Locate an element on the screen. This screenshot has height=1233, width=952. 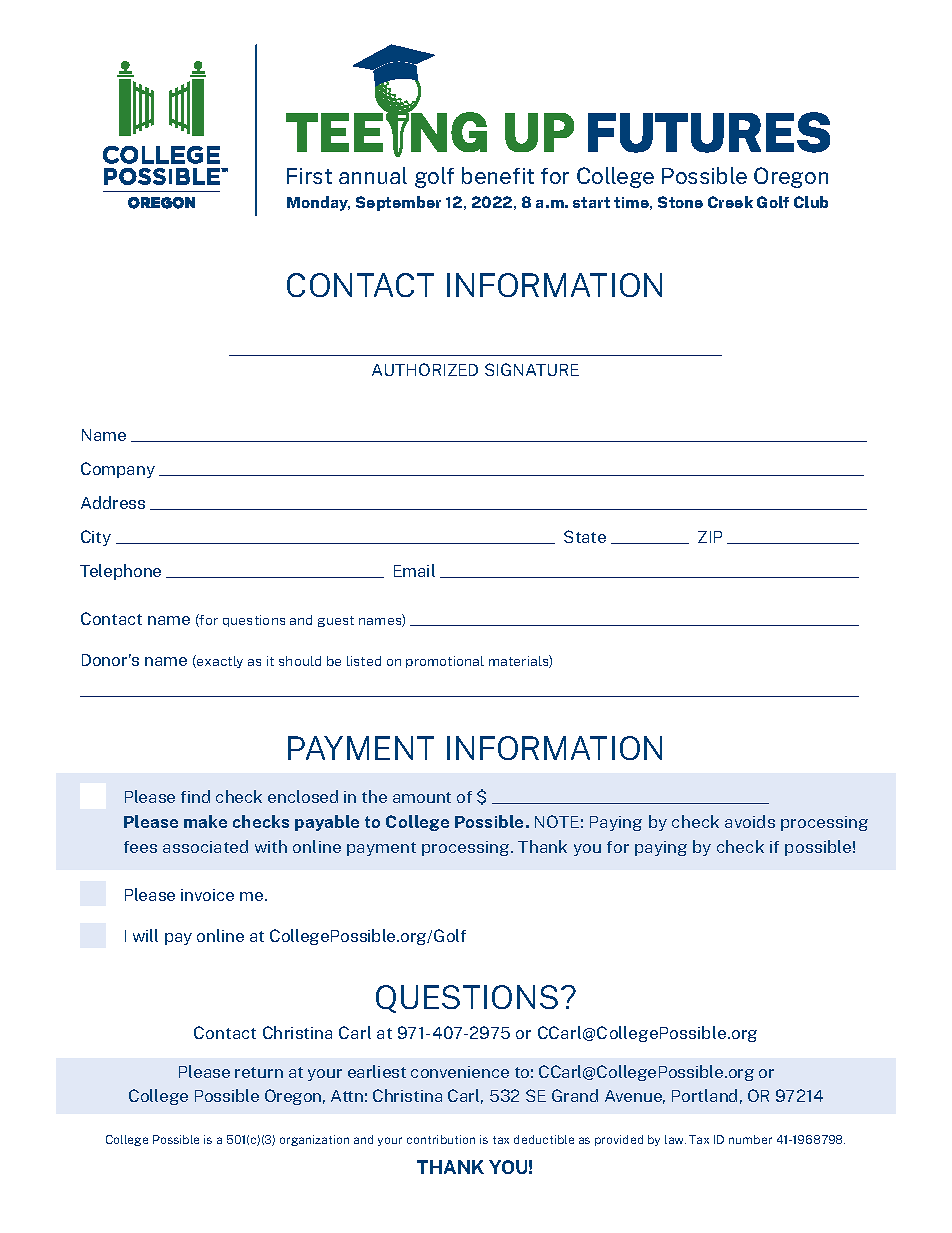
ZIP is located at coordinates (710, 537).
